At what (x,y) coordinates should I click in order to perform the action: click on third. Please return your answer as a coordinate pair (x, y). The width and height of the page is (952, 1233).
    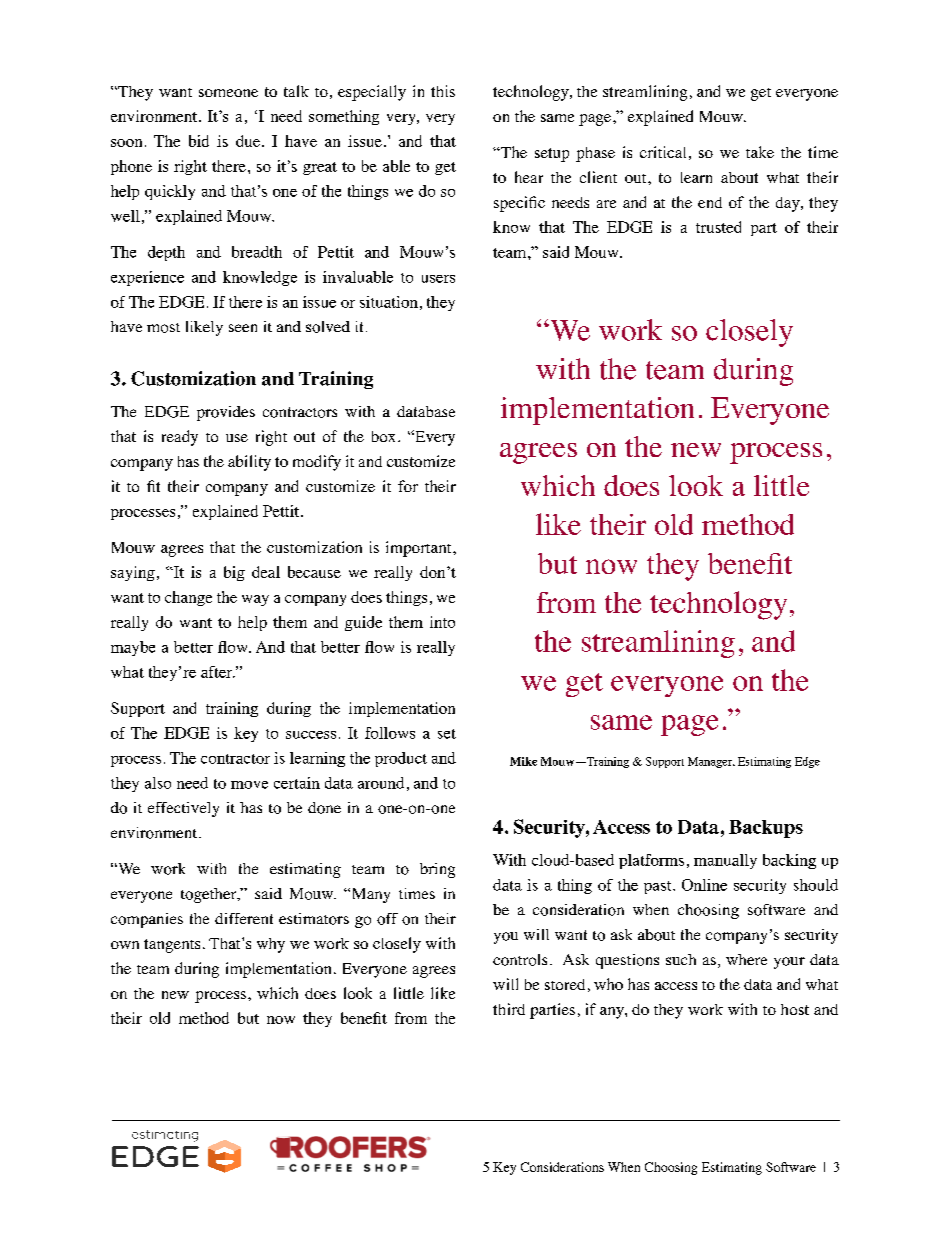
    Looking at the image, I should click on (509, 1009).
